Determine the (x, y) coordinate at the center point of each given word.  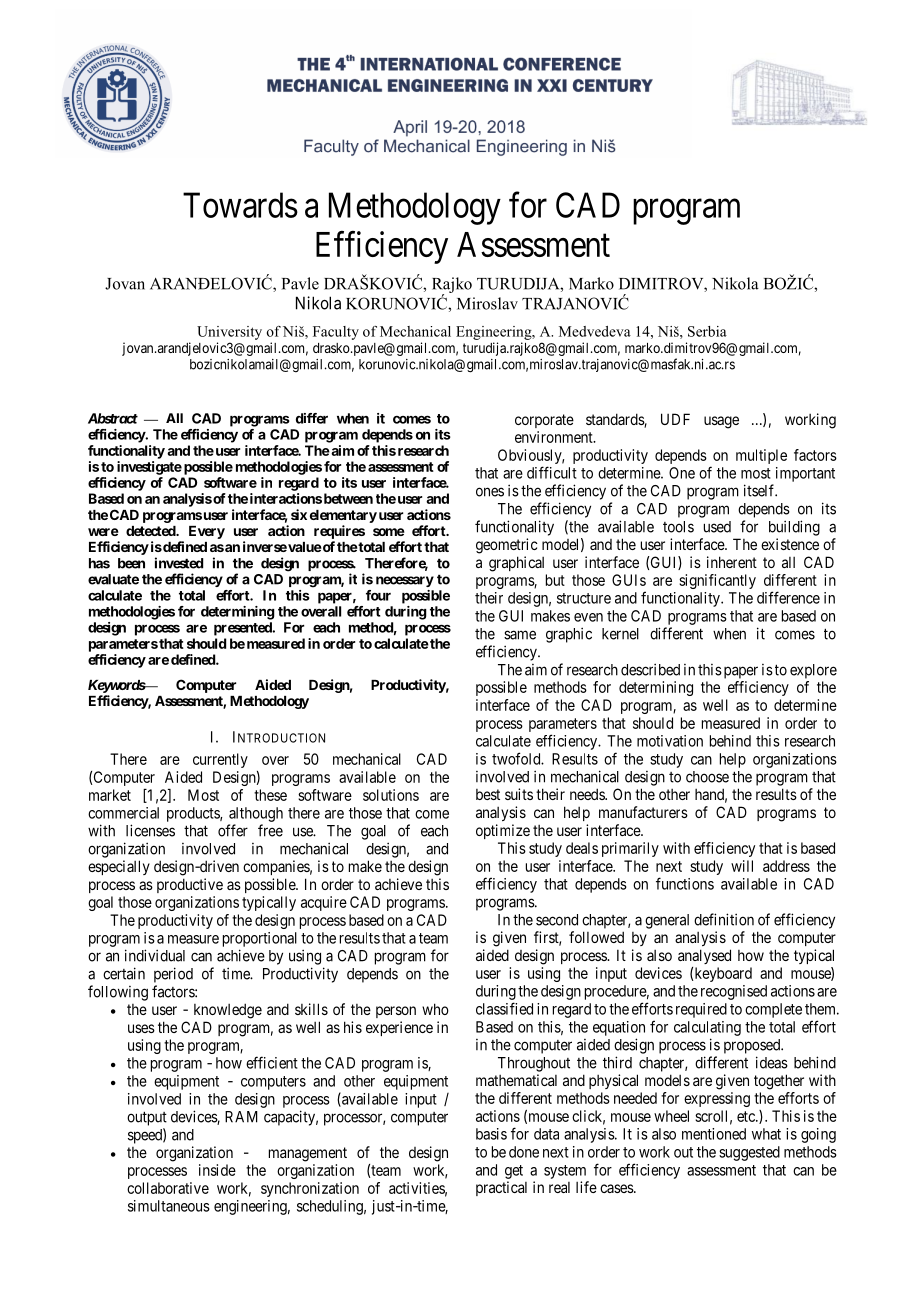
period (173, 975)
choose (707, 777)
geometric (507, 546)
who (435, 1009)
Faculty (336, 333)
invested (179, 563)
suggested (749, 1153)
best (488, 794)
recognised (734, 992)
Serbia (707, 331)
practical (501, 1188)
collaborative (168, 1188)
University (229, 333)
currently (220, 760)
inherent (732, 562)
